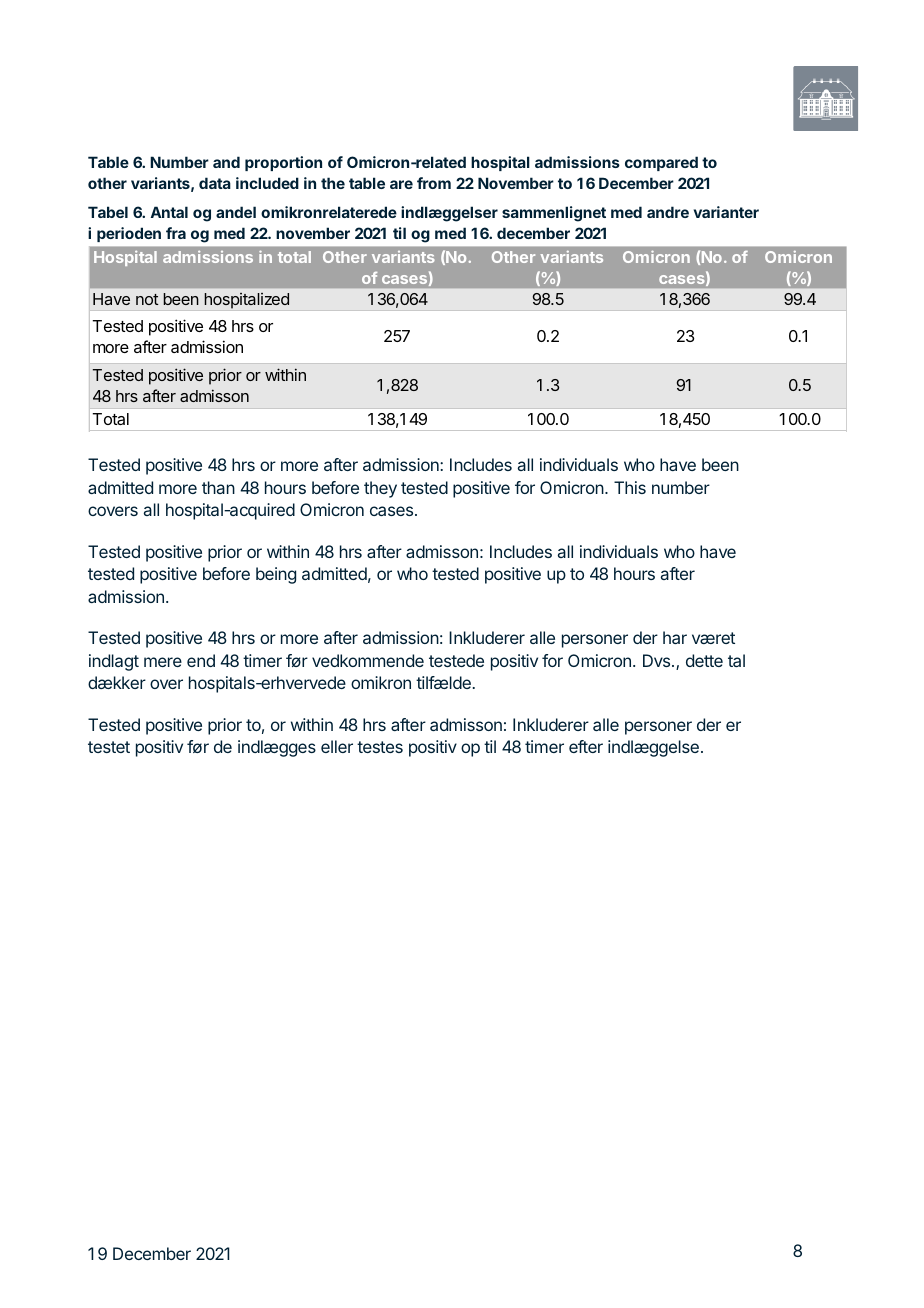 The width and height of the image is (924, 1308). What do you see at coordinates (215, 183) in the image?
I see `data` at bounding box center [215, 183].
